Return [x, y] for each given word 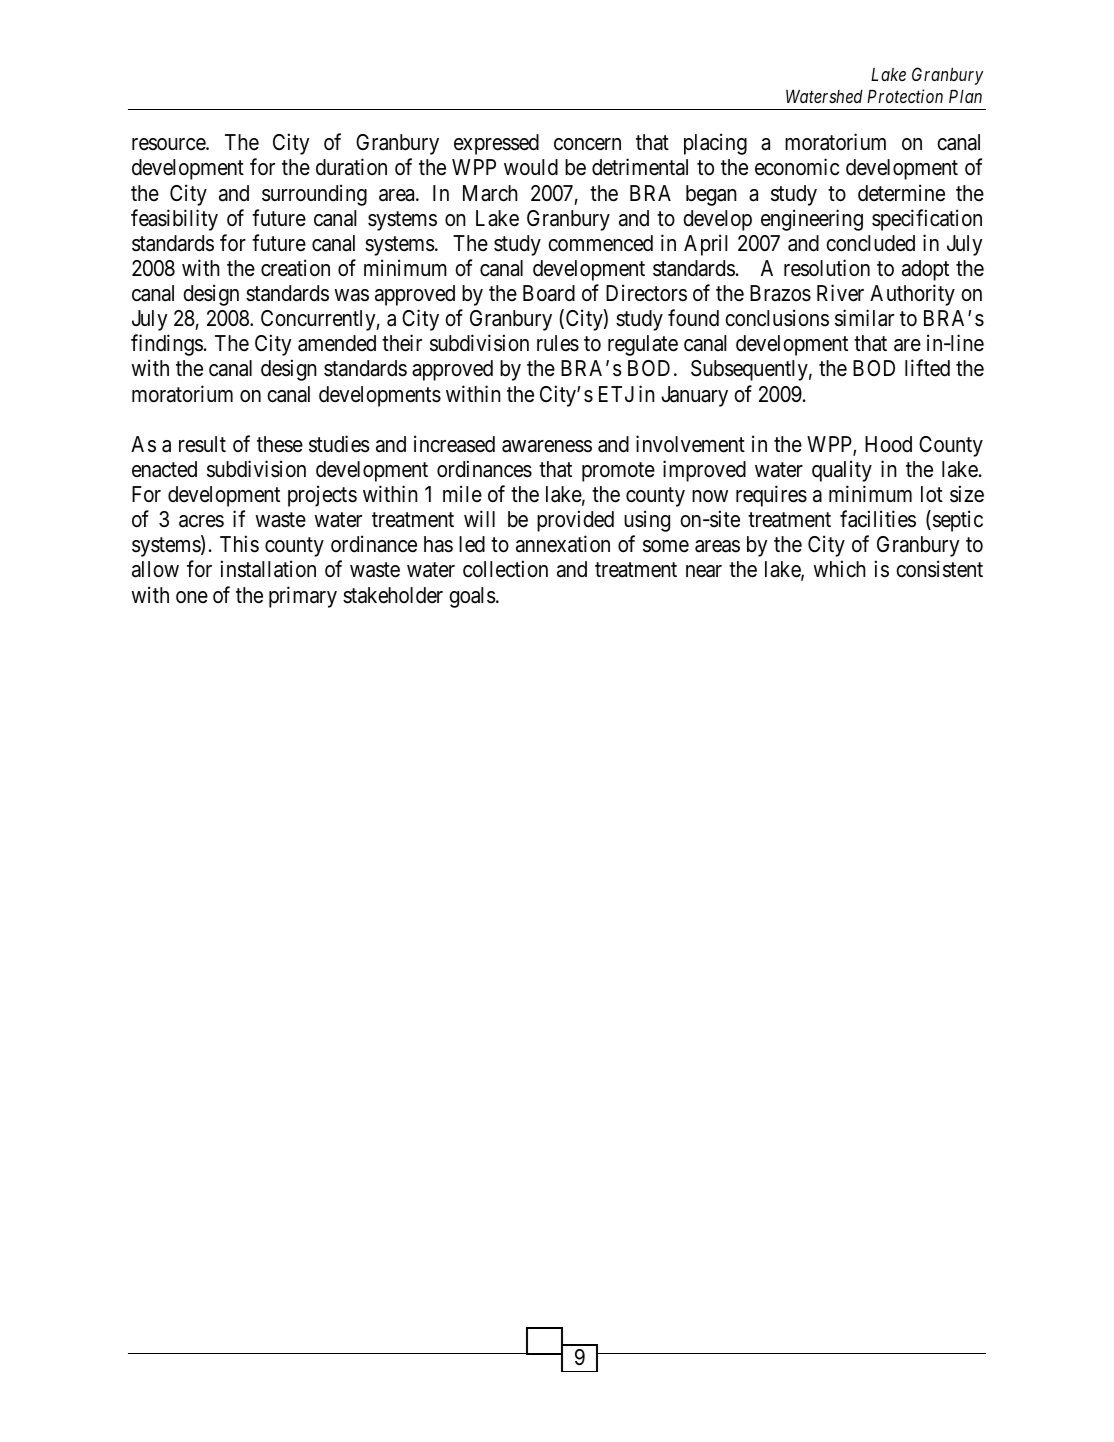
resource [169, 144]
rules [558, 343]
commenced [600, 243]
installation [268, 569]
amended [337, 343]
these [280, 444]
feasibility [174, 220]
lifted [927, 368]
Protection [905, 96]
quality [842, 471]
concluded [870, 243]
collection [505, 569]
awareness [547, 446]
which [839, 569]
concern [587, 144]
